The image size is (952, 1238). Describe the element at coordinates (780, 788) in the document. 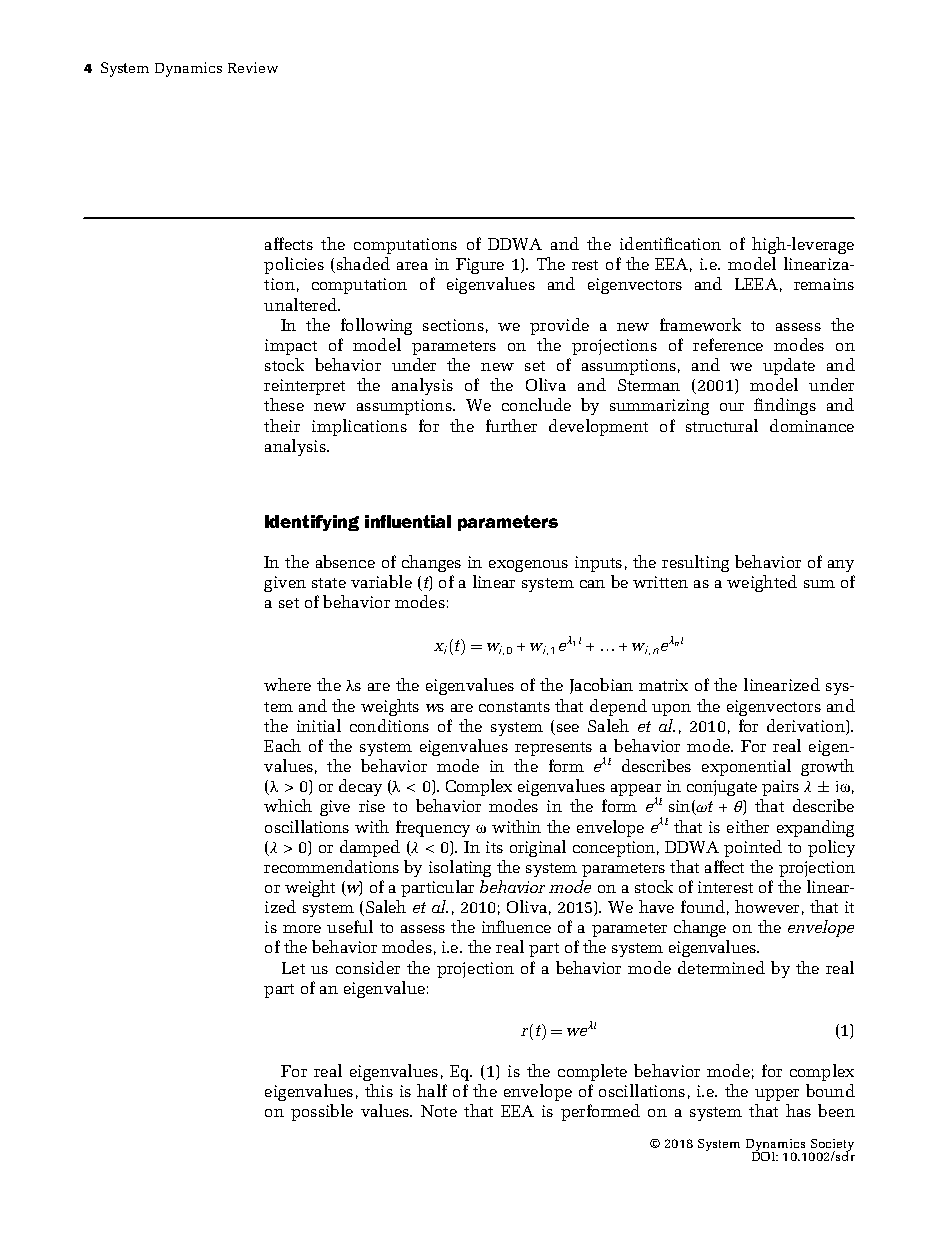

I see `pairs` at that location.
